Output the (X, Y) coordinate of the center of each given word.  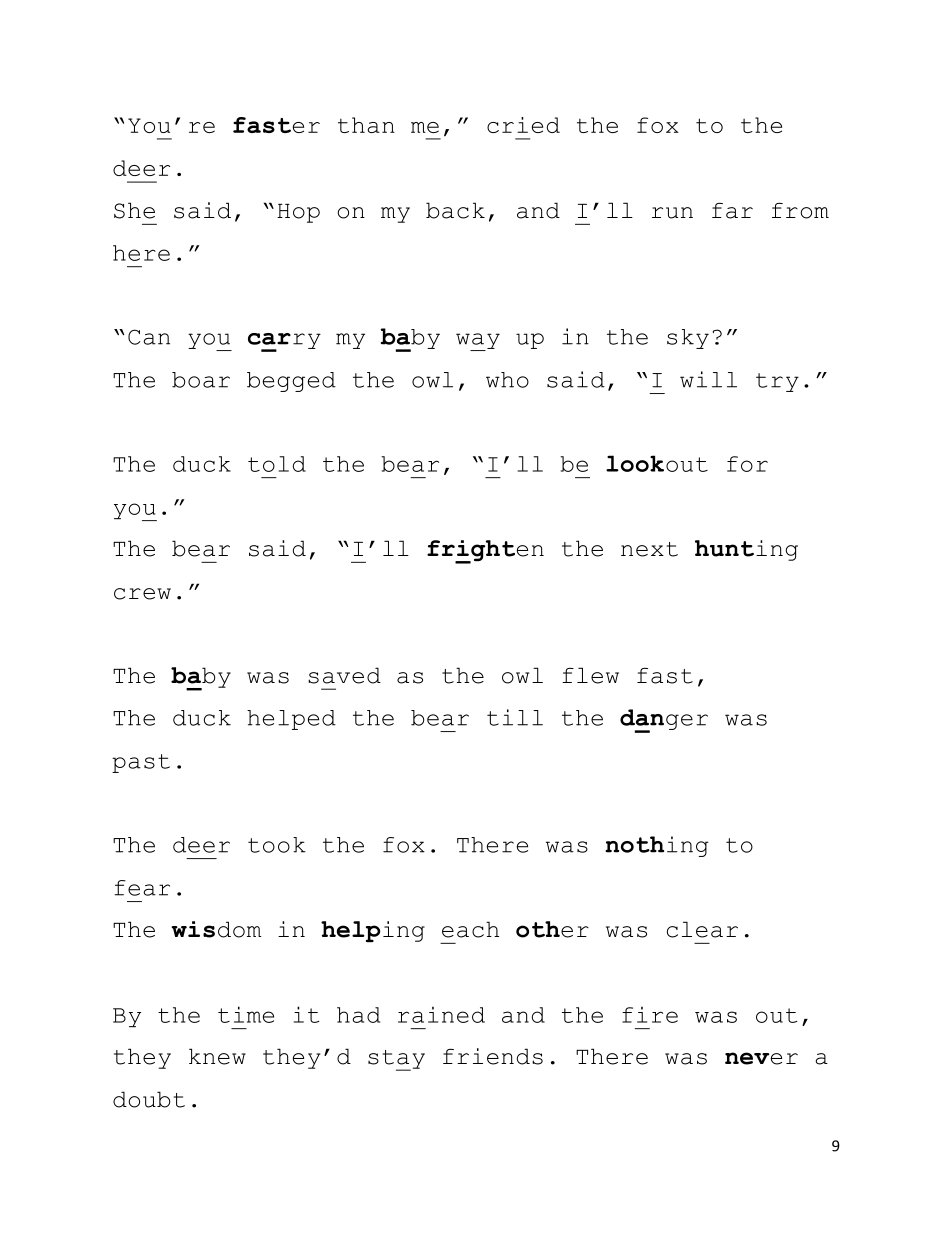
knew (217, 1056)
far (732, 210)
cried (523, 125)
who (507, 380)
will (708, 379)
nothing (657, 846)
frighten (485, 552)
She (134, 210)
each (470, 929)
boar (201, 380)
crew (142, 594)
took (277, 845)
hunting (746, 550)
